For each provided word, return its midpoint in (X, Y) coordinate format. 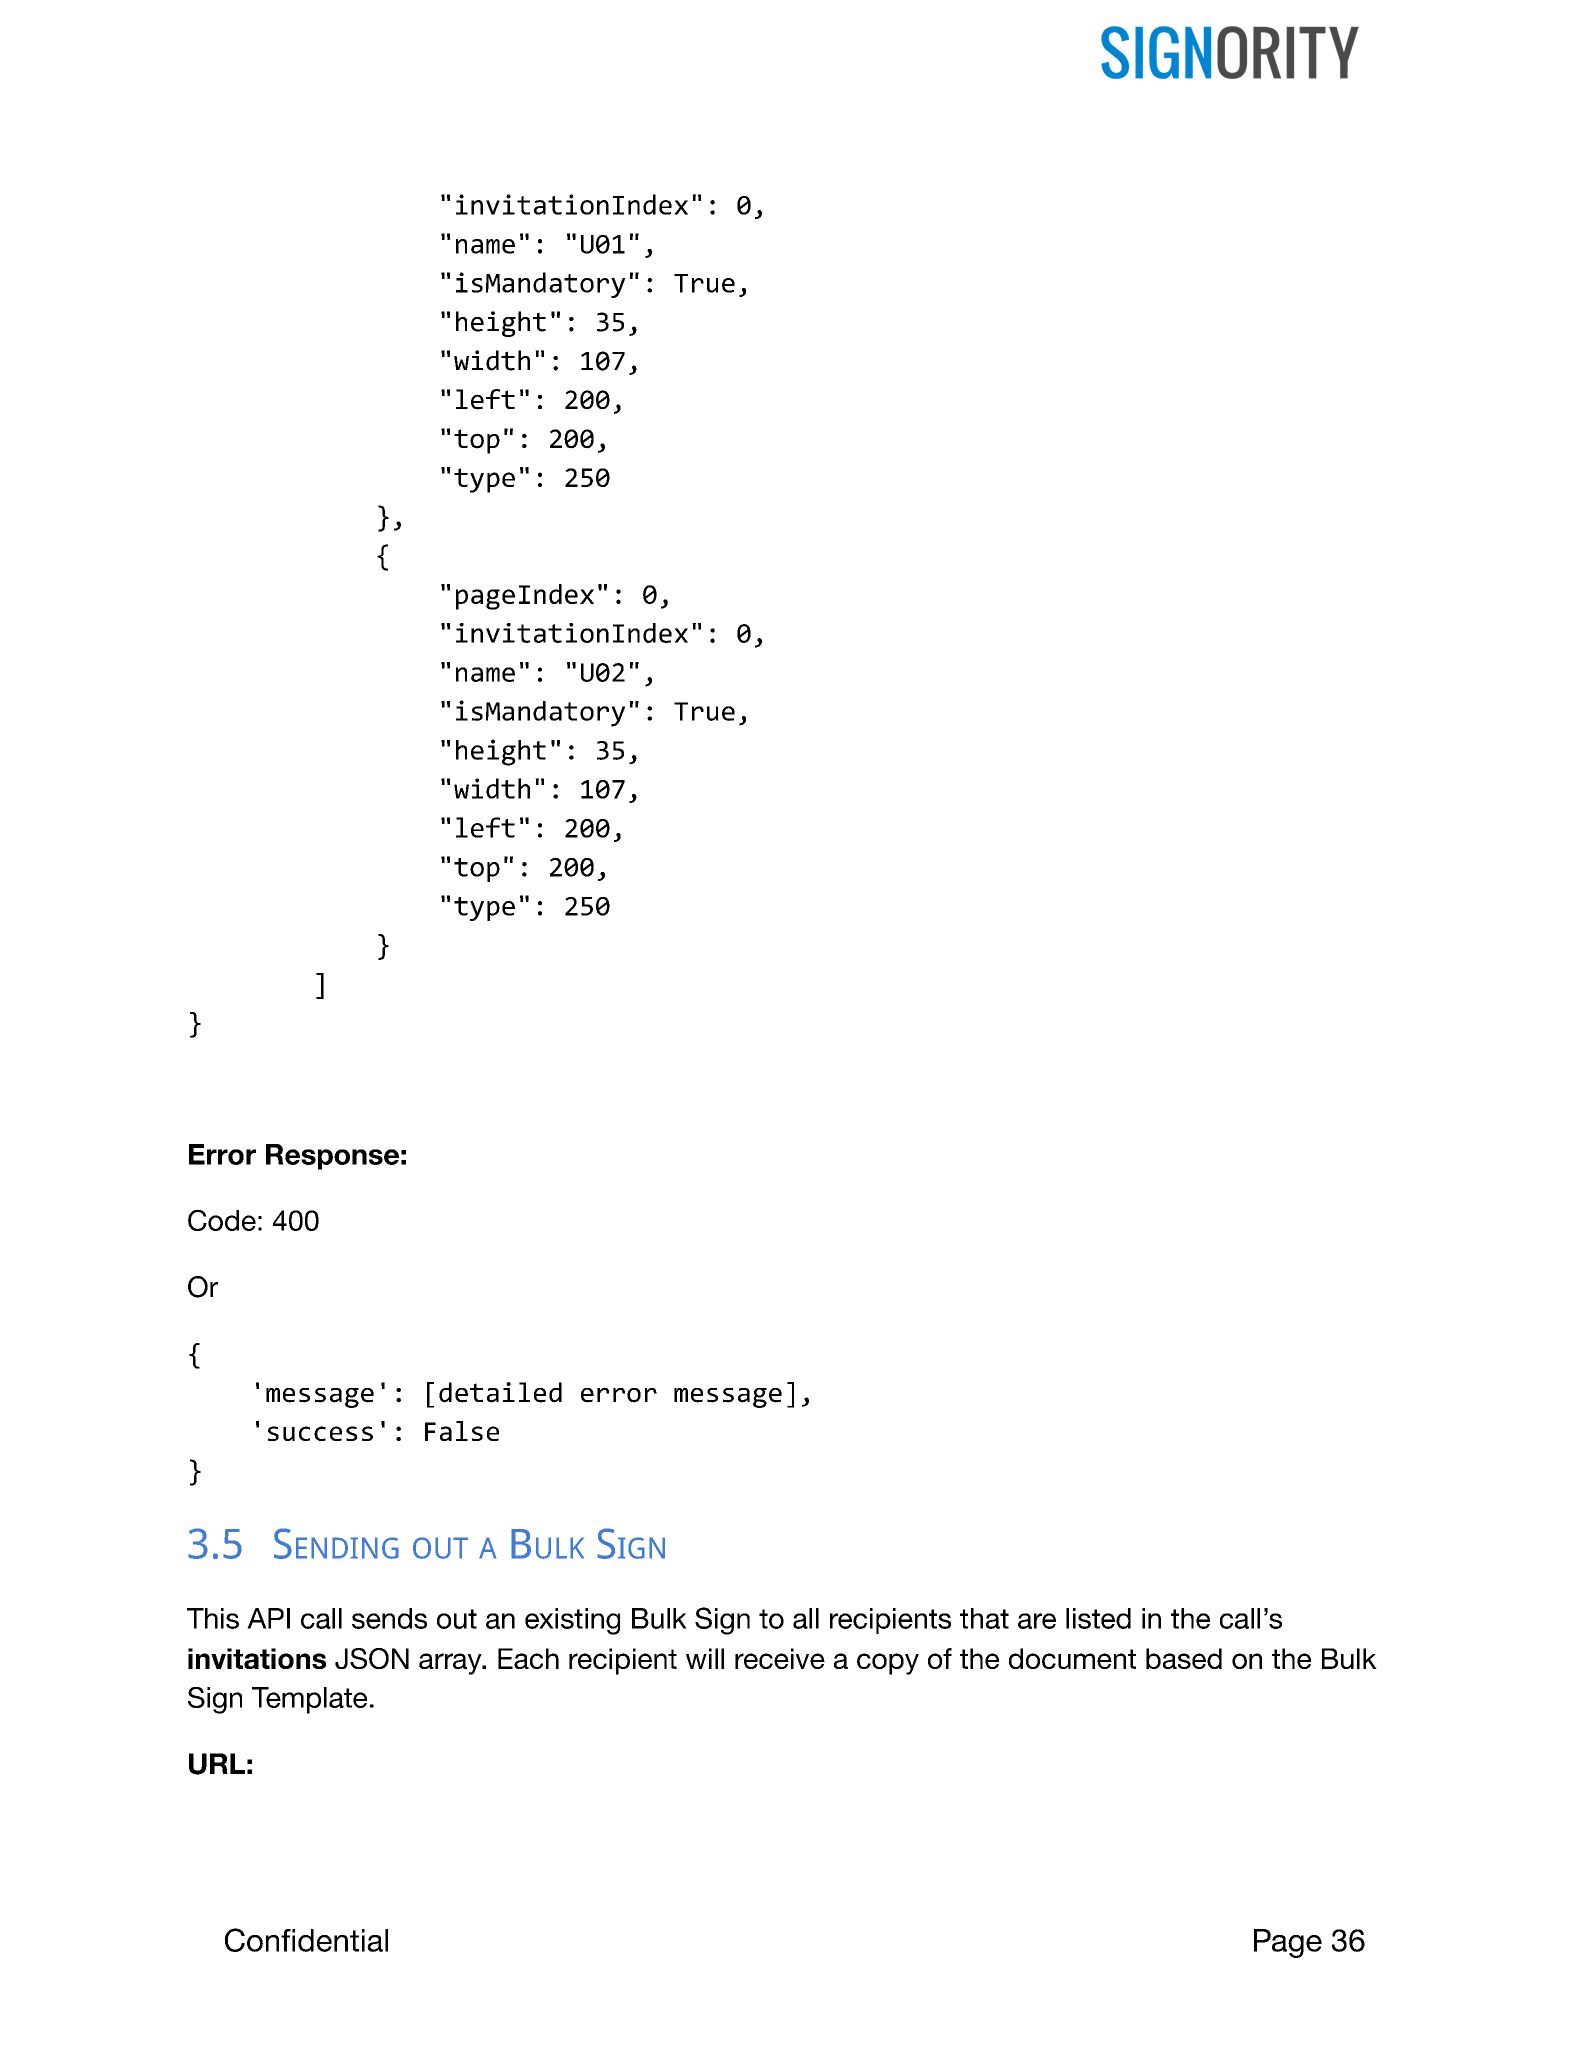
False (462, 1431)
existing (572, 1621)
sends (389, 1618)
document (1072, 1658)
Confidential (306, 1940)
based (1184, 1658)
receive (780, 1658)
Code (222, 1220)
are (1037, 1621)
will (705, 1658)
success (320, 1433)
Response (332, 1157)
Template (309, 1700)
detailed (500, 1392)
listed (1098, 1618)
